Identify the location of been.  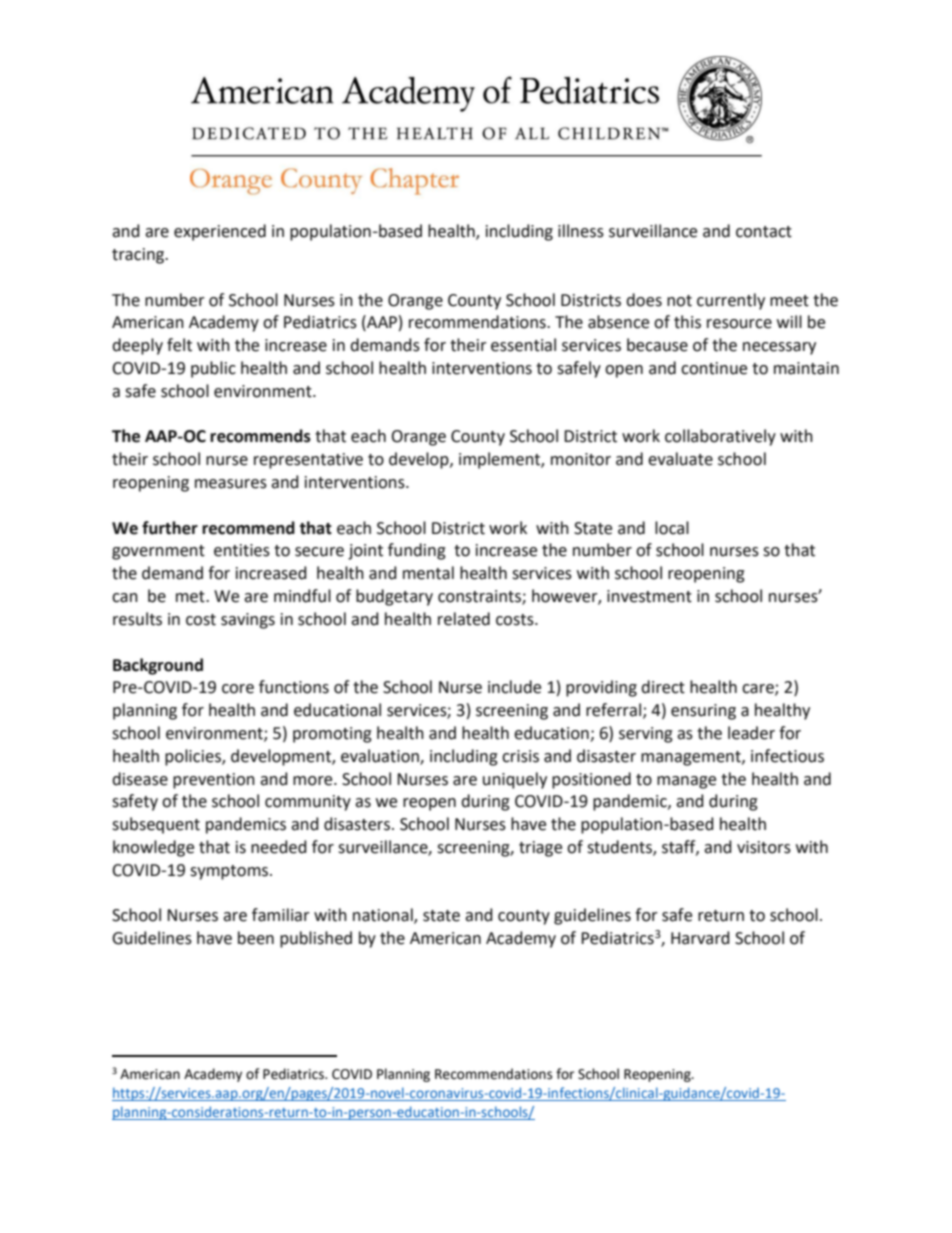
(256, 938).
